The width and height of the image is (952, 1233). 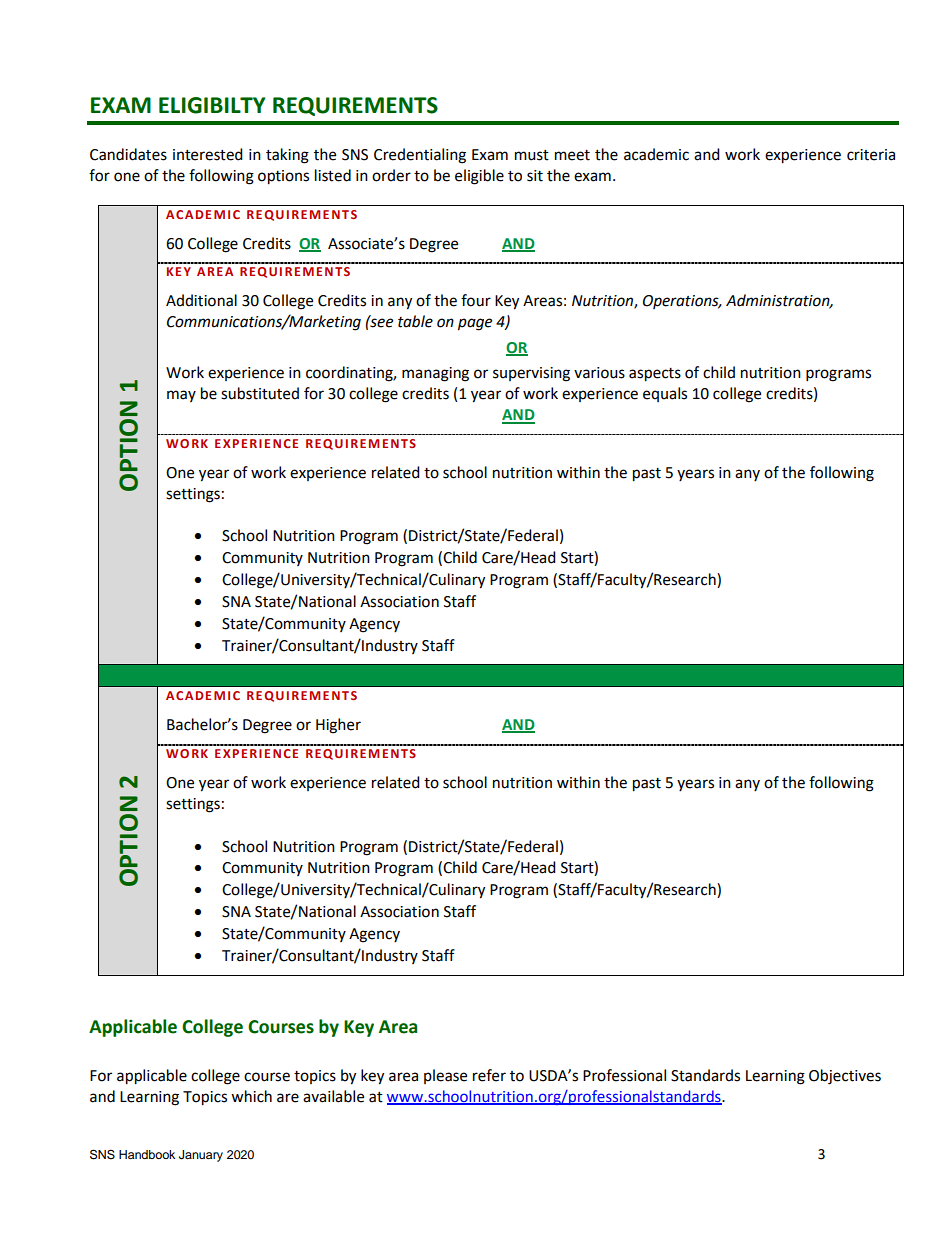 What do you see at coordinates (845, 1077) in the image?
I see `Objectives` at bounding box center [845, 1077].
